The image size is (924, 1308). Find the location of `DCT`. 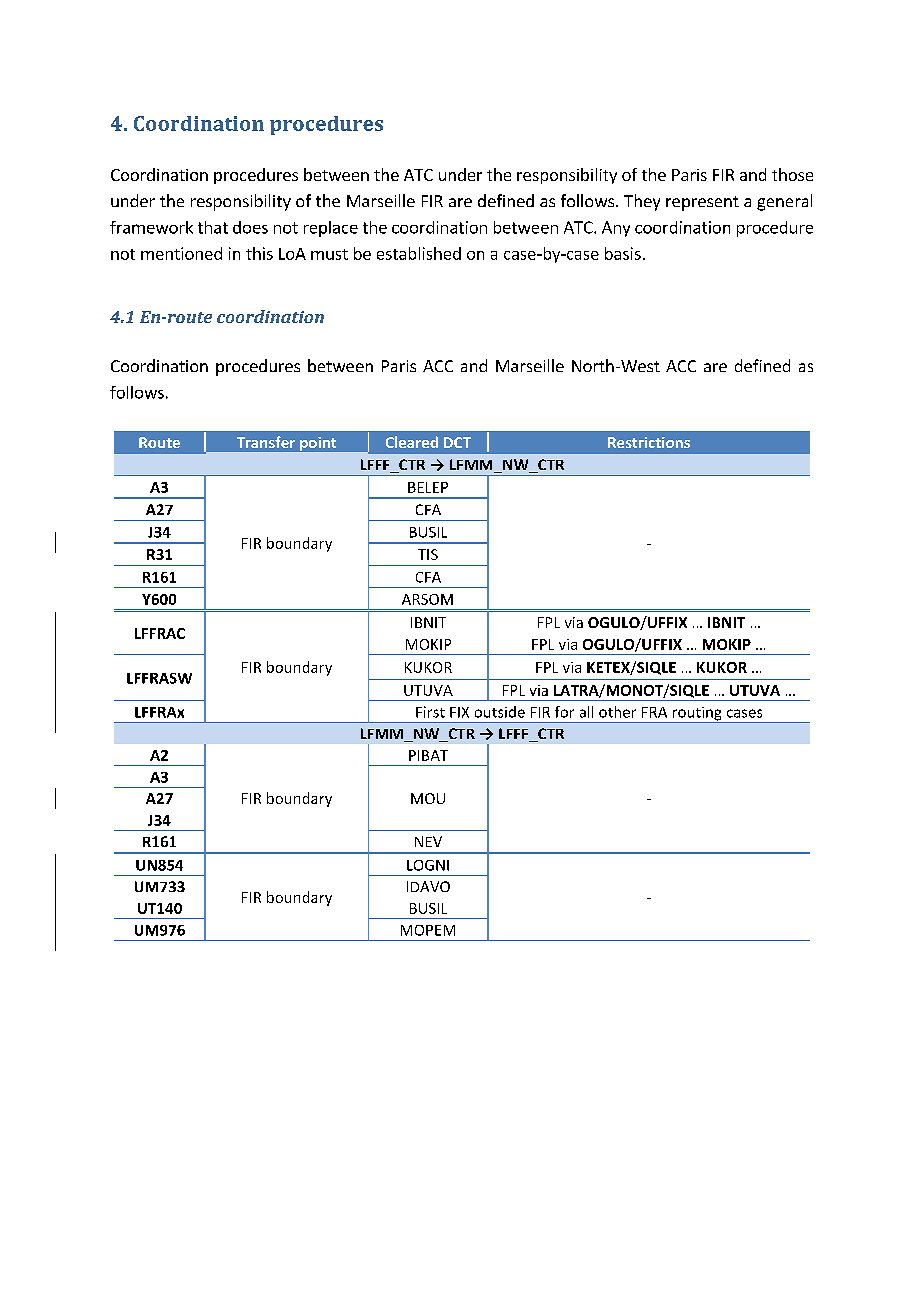

DCT is located at coordinates (457, 442).
